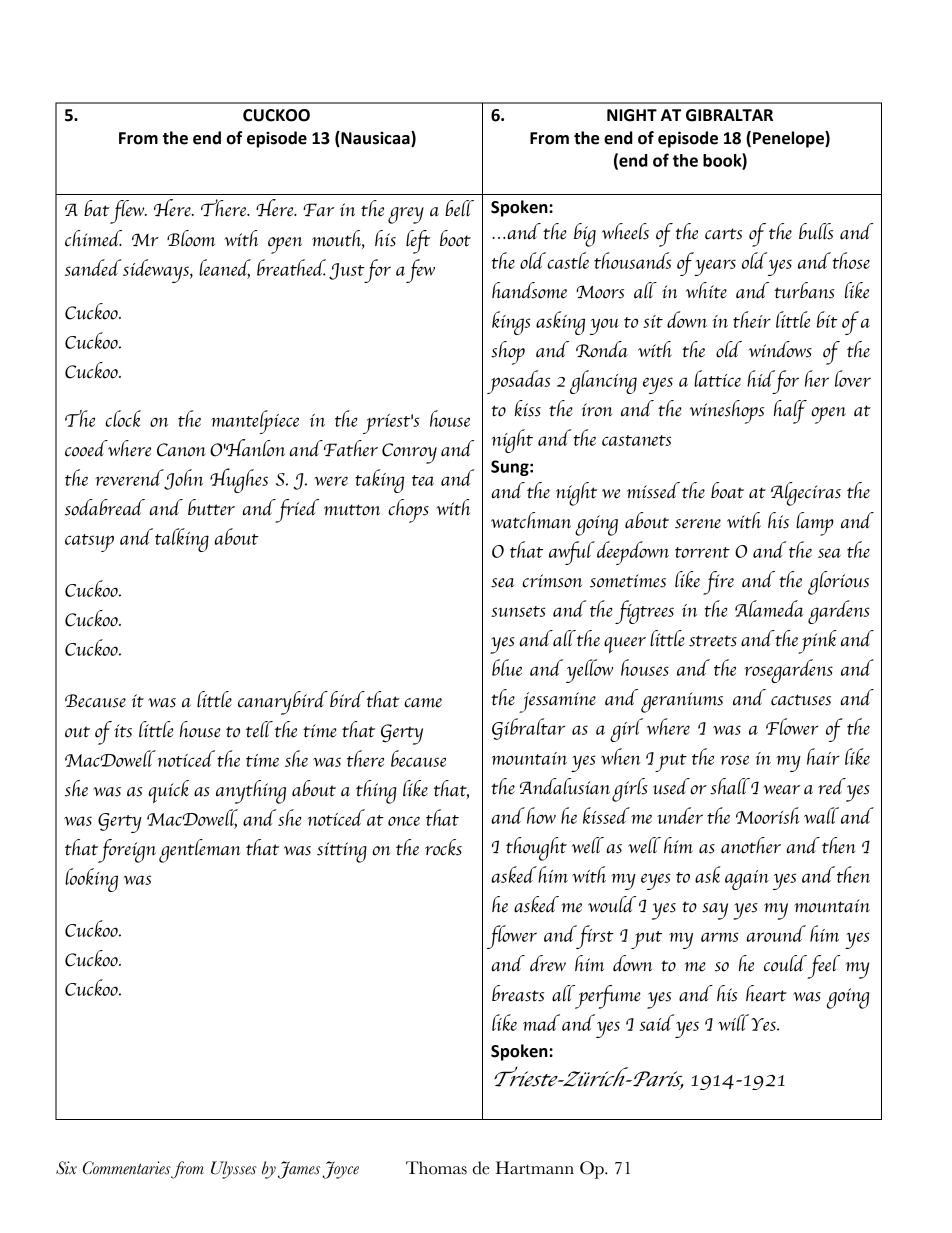 Image resolution: width=952 pixels, height=1233 pixels. Describe the element at coordinates (123, 418) in the image. I see `clock` at that location.
